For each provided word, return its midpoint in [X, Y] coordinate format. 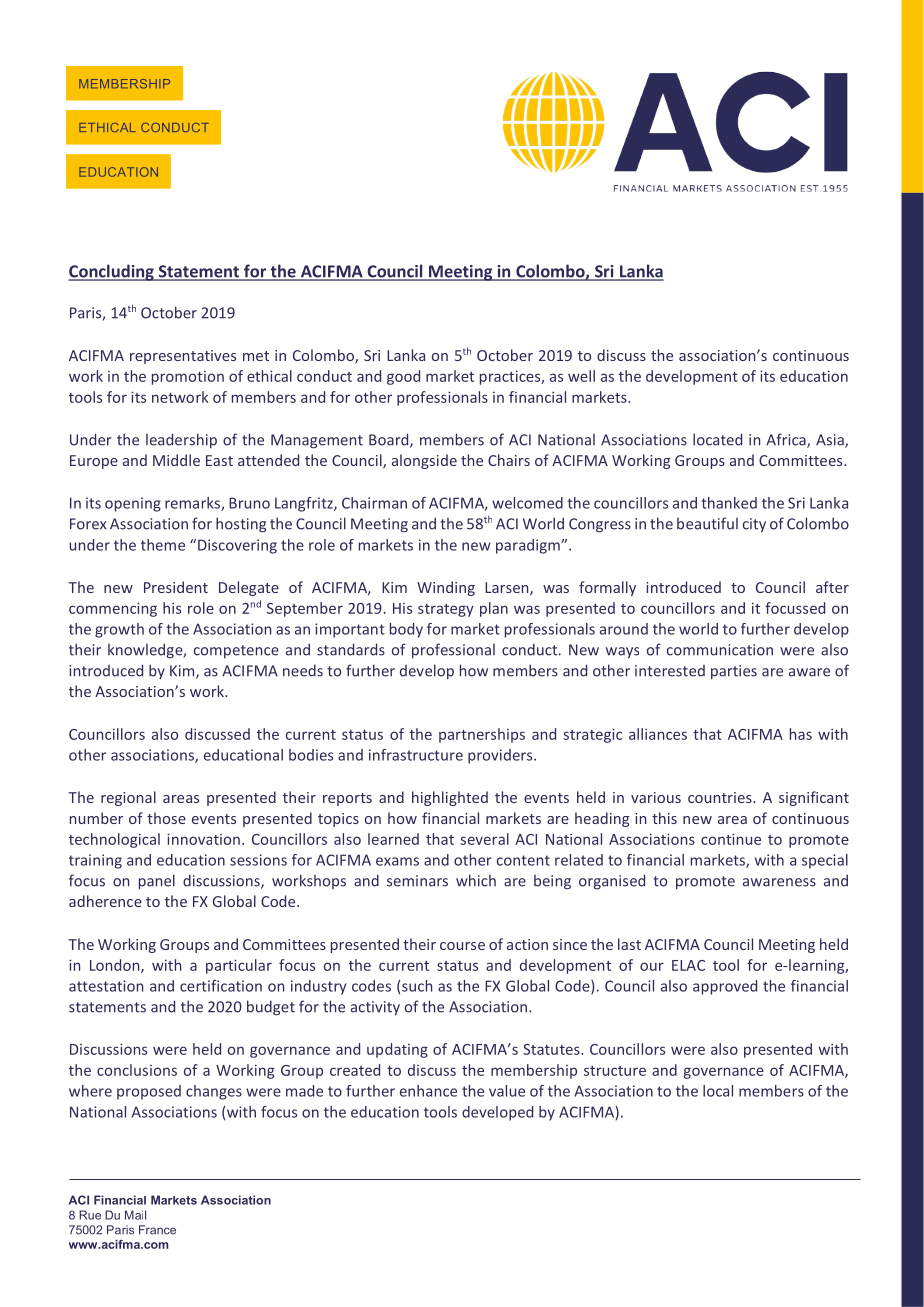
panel [157, 882]
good [403, 377]
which [476, 880]
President [176, 587]
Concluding [112, 272]
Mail [135, 1215]
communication [720, 650]
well [581, 376]
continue [731, 839]
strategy [446, 610]
